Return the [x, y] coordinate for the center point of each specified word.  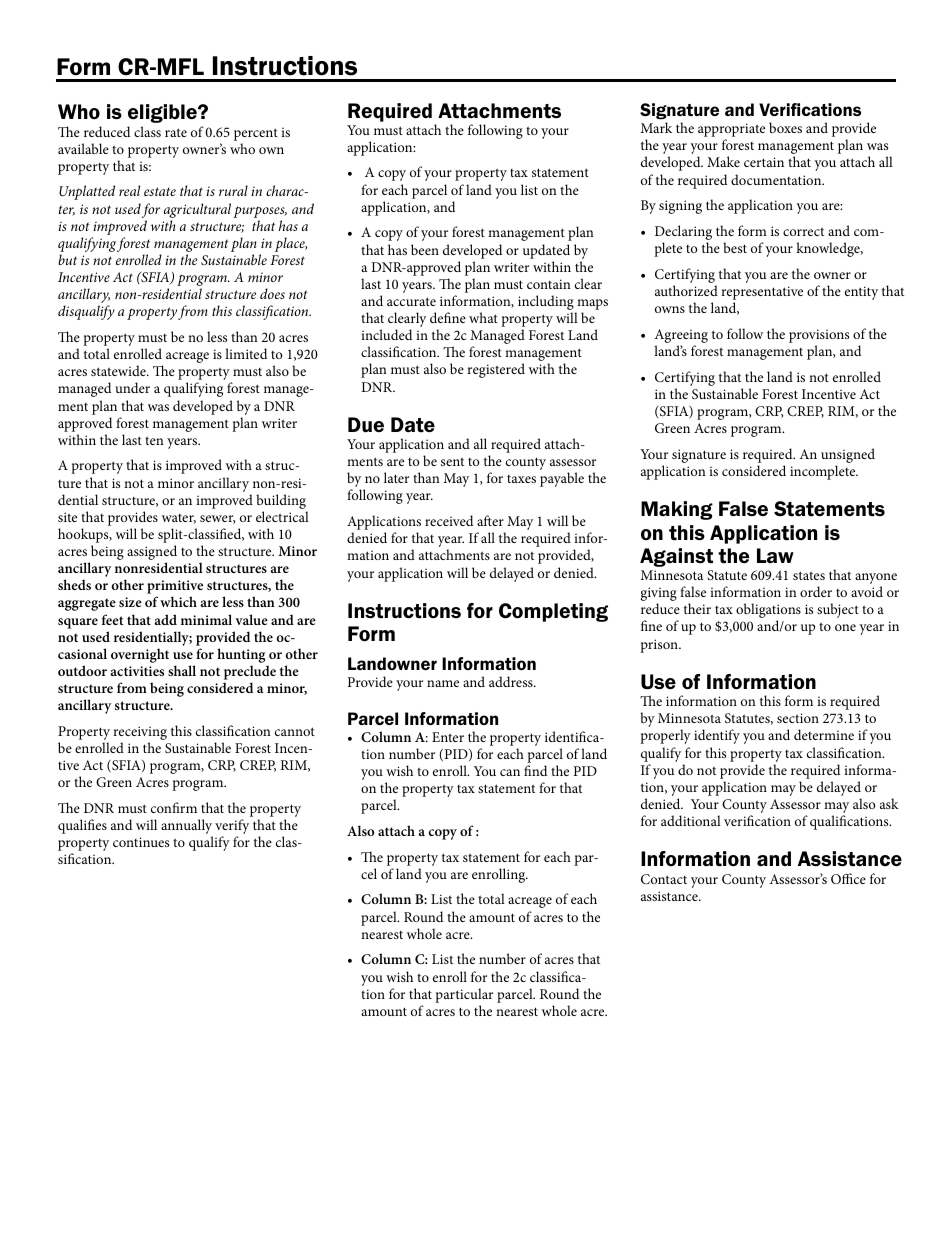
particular [464, 995]
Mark [656, 127]
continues [141, 842]
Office [848, 878]
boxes [785, 127]
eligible [163, 113]
